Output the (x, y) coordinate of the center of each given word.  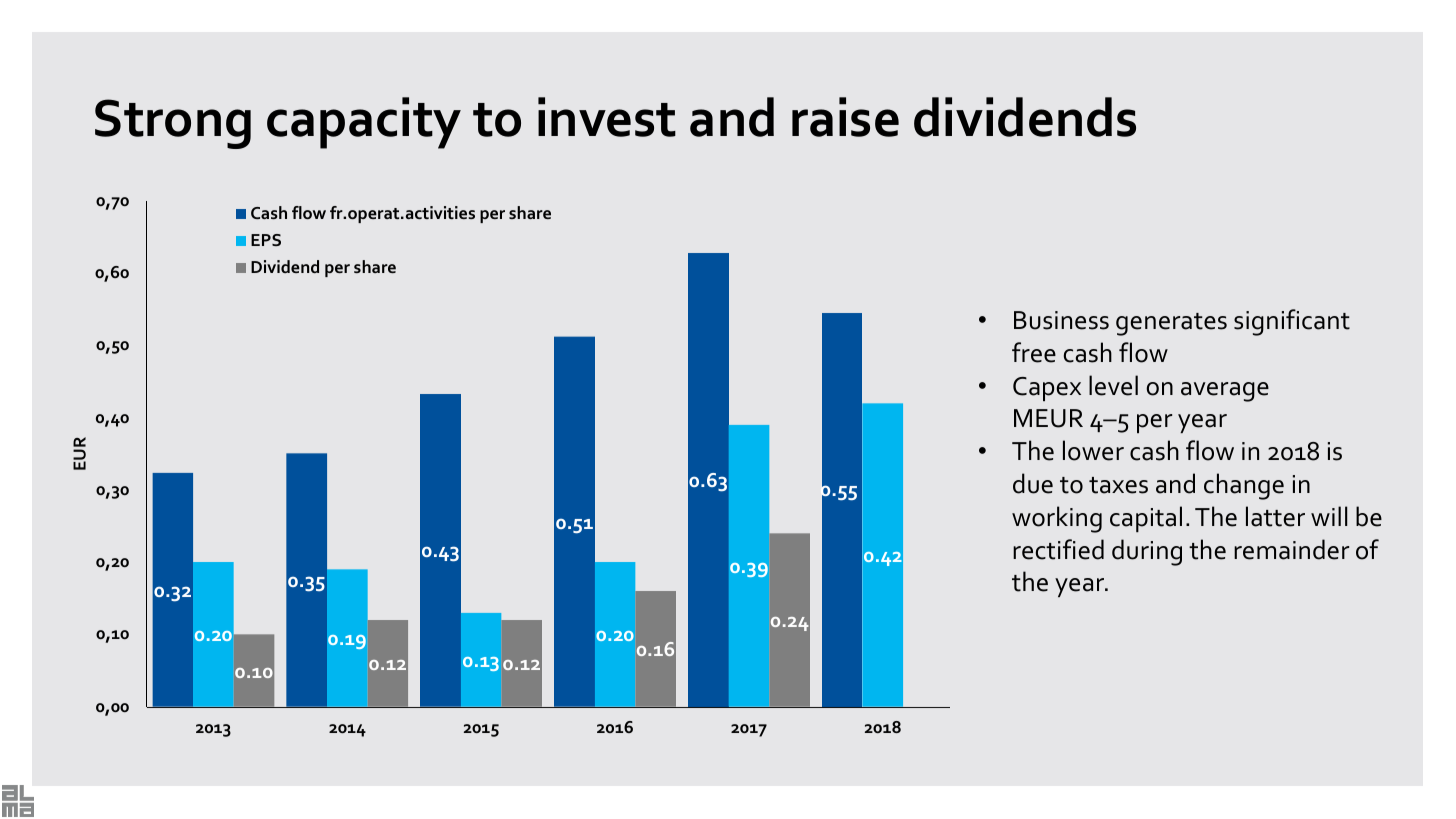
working (1057, 519)
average (1225, 392)
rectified (1058, 549)
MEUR (1048, 418)
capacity (364, 123)
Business (1061, 320)
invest (607, 117)
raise (845, 117)
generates (1171, 324)
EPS (266, 240)
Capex (1047, 389)
